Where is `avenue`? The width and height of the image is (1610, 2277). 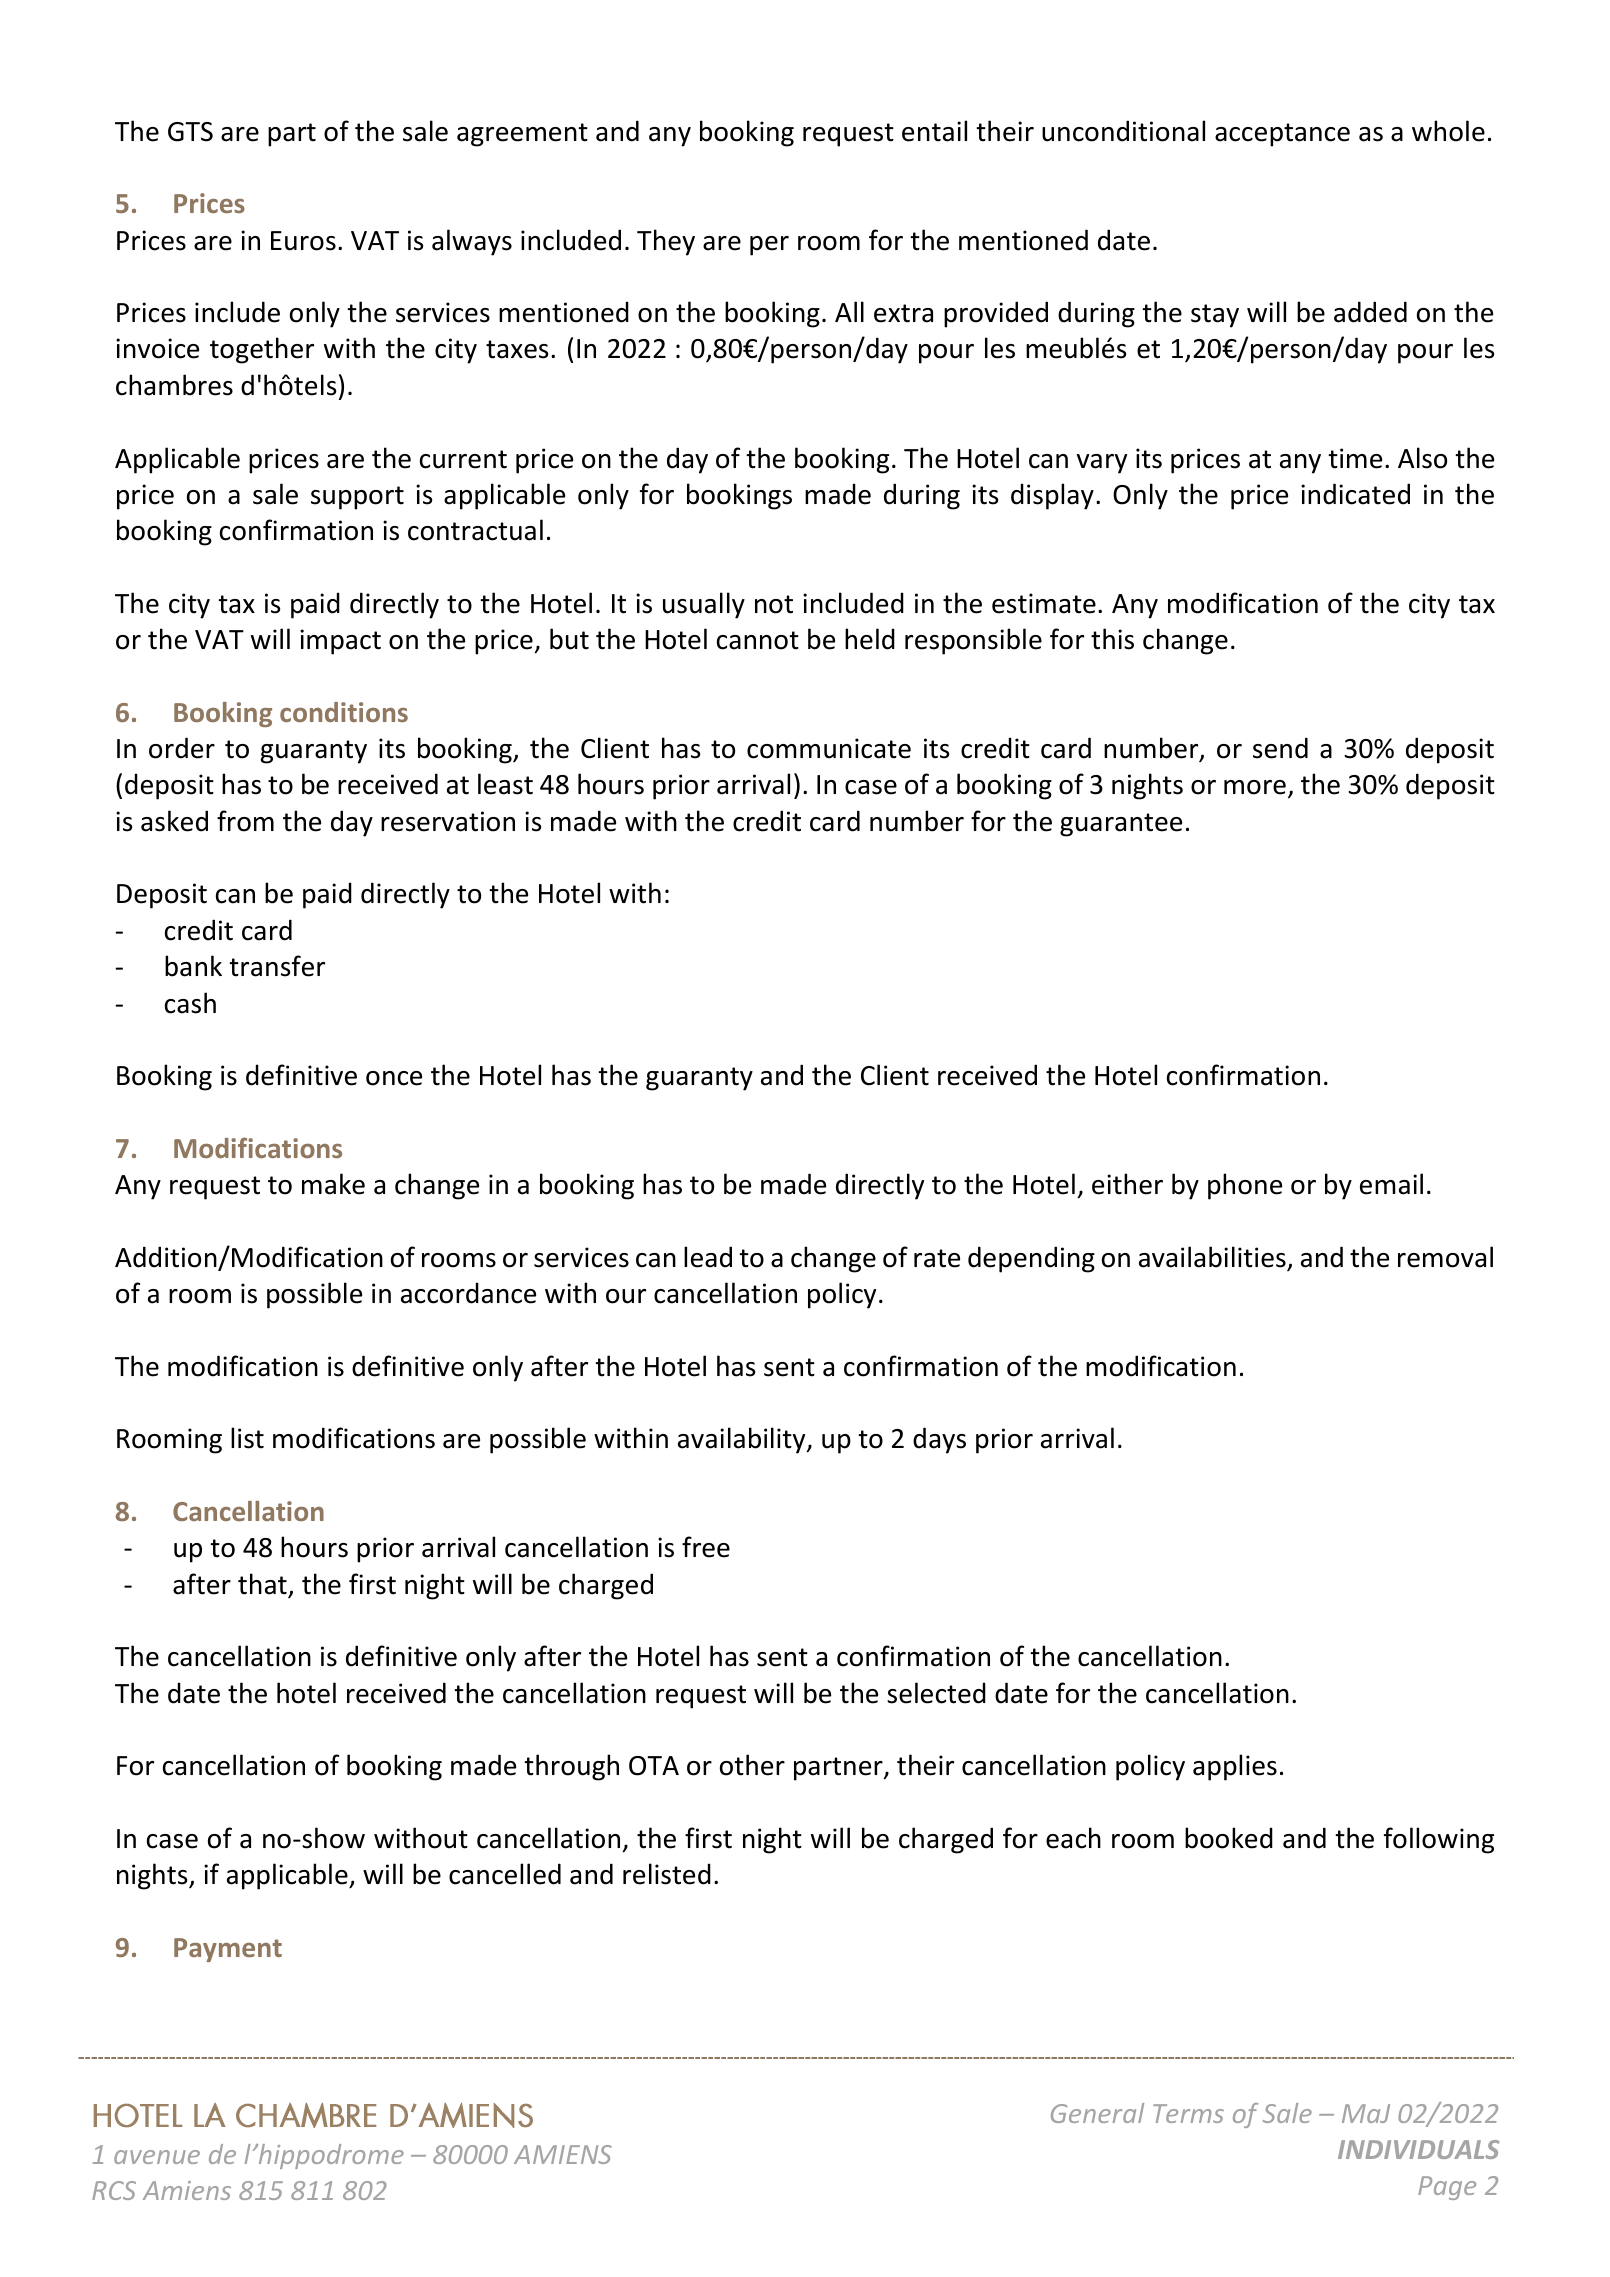
avenue is located at coordinates (157, 2157).
